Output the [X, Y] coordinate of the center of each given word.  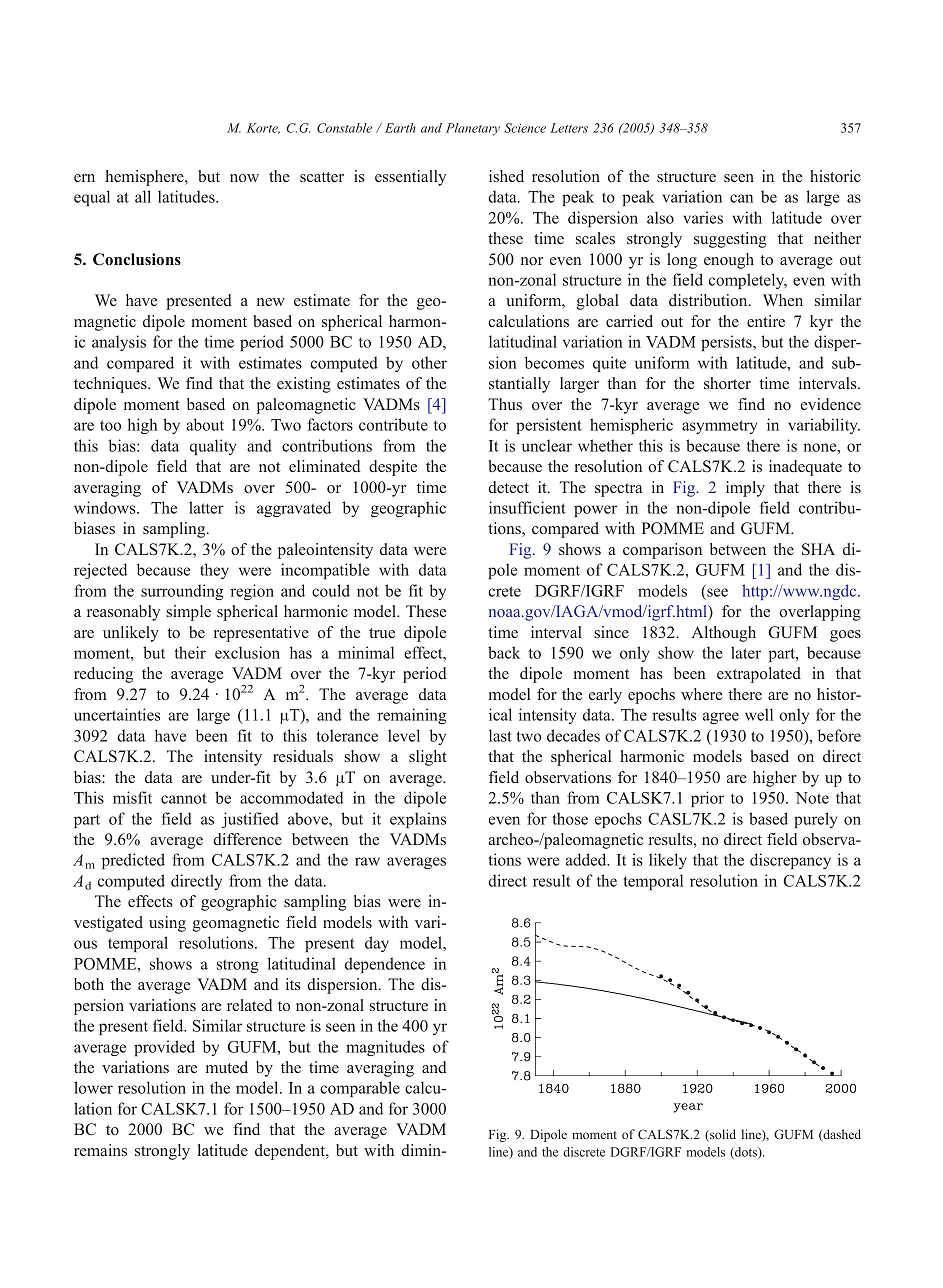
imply [745, 489]
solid [722, 1135]
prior [707, 799]
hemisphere [145, 178]
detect [508, 487]
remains [100, 1150]
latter [206, 507]
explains [418, 820]
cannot [184, 798]
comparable [360, 1089]
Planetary [473, 129]
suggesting [730, 240]
